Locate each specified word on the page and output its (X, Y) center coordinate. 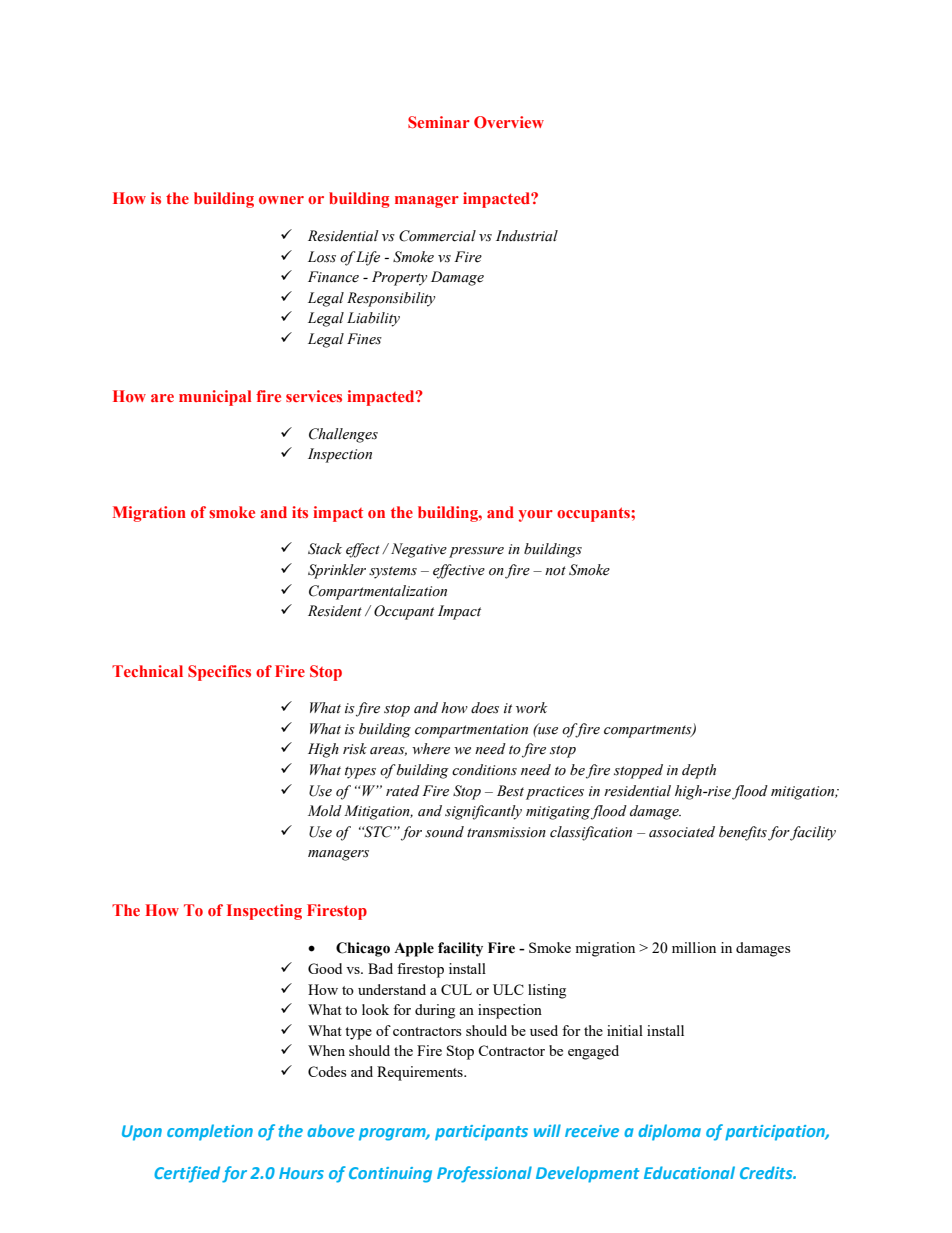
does (485, 708)
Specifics (219, 673)
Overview (509, 122)
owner (281, 200)
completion (210, 1132)
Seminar (439, 122)
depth (699, 771)
